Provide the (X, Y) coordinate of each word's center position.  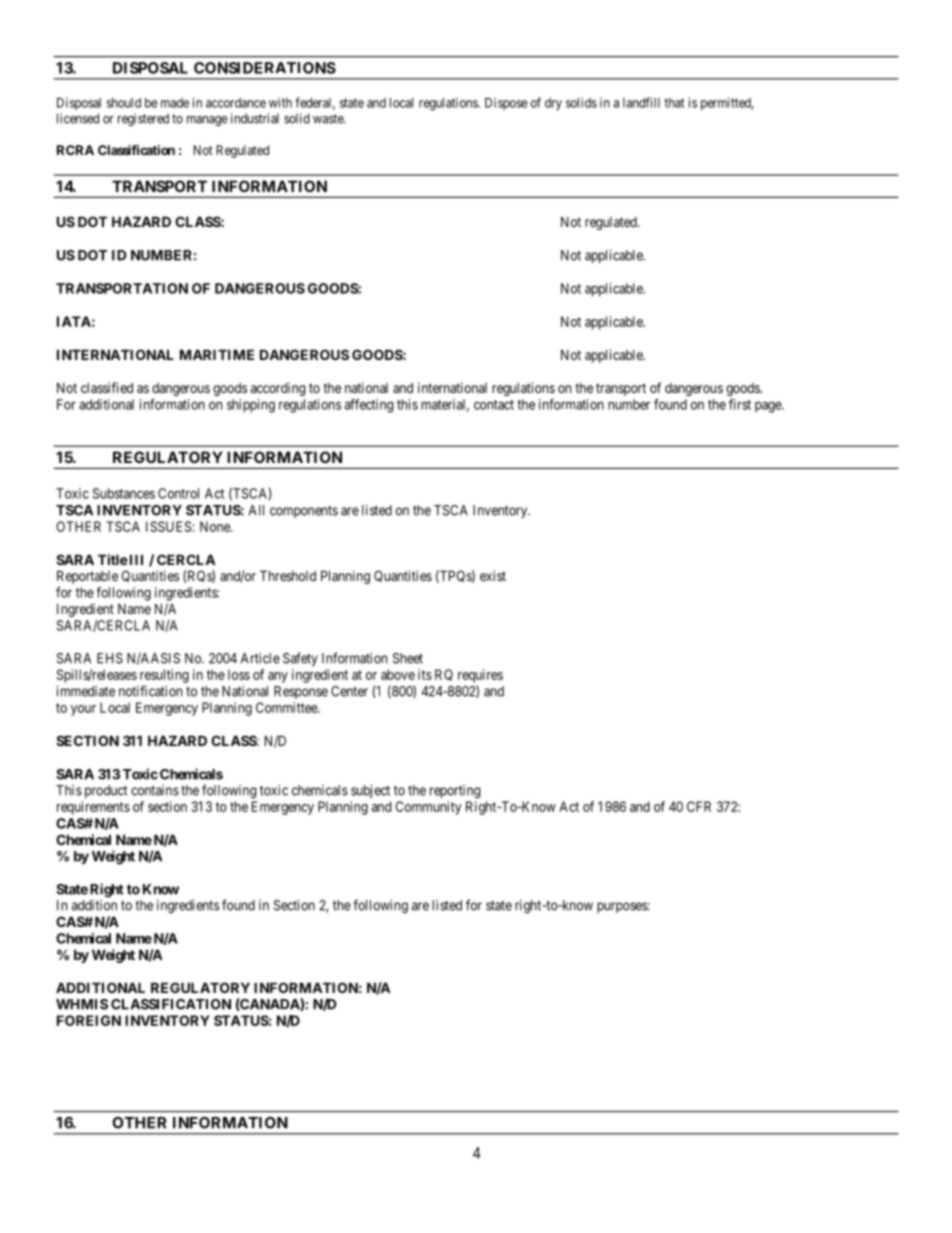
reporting (455, 792)
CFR (699, 806)
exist (493, 575)
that (674, 103)
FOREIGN (89, 1020)
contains (155, 790)
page (769, 407)
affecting (369, 406)
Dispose (506, 103)
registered (143, 119)
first (740, 404)
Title (113, 559)
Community (428, 808)
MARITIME (217, 354)
